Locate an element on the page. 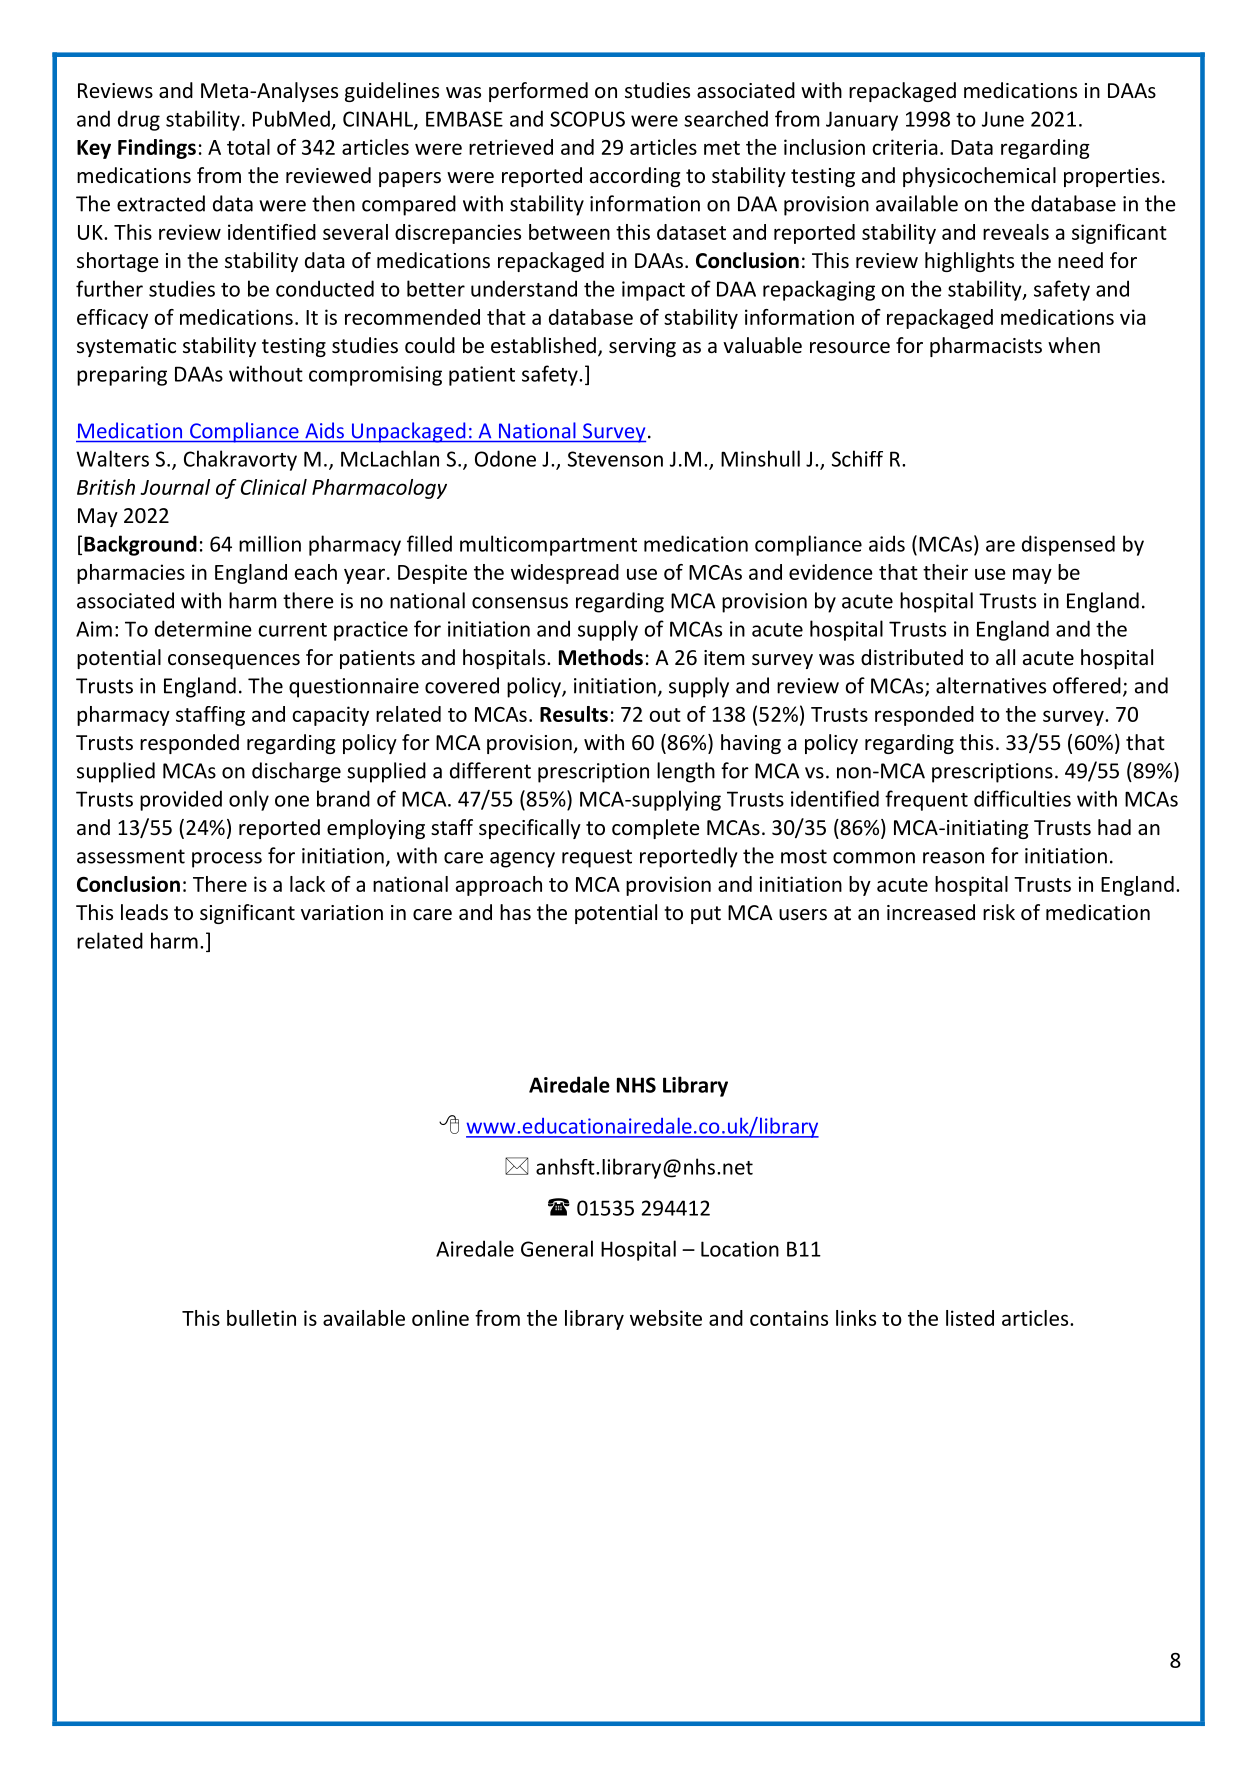 The height and width of the document is (1777, 1257). alternatives is located at coordinates (991, 685).
